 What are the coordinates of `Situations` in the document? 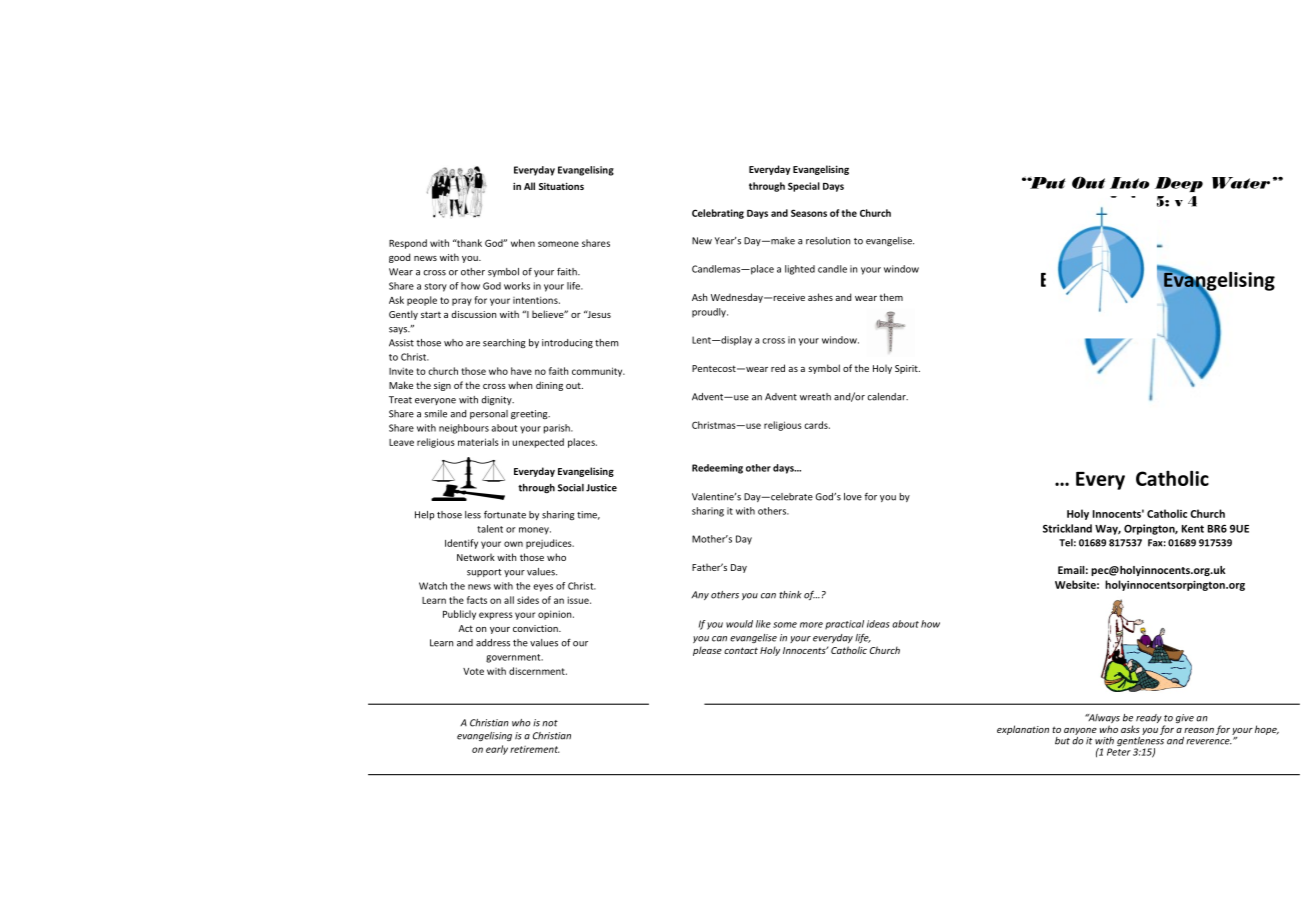 It's located at (561, 186).
